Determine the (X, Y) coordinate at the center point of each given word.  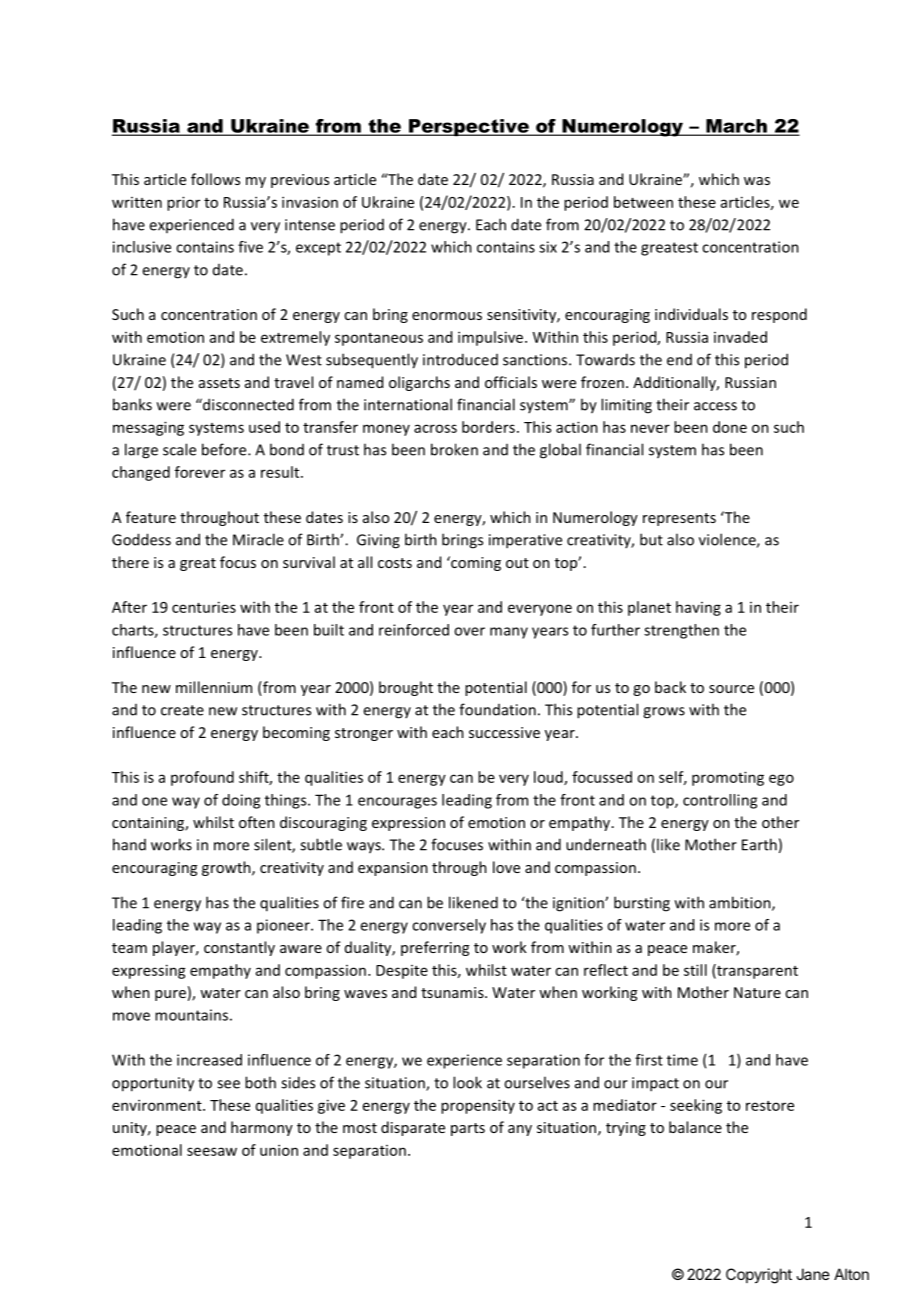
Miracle (258, 539)
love (506, 867)
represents (679, 519)
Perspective (469, 127)
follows (215, 179)
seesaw (212, 1151)
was (757, 181)
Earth (759, 844)
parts (468, 1129)
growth (227, 868)
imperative (525, 541)
